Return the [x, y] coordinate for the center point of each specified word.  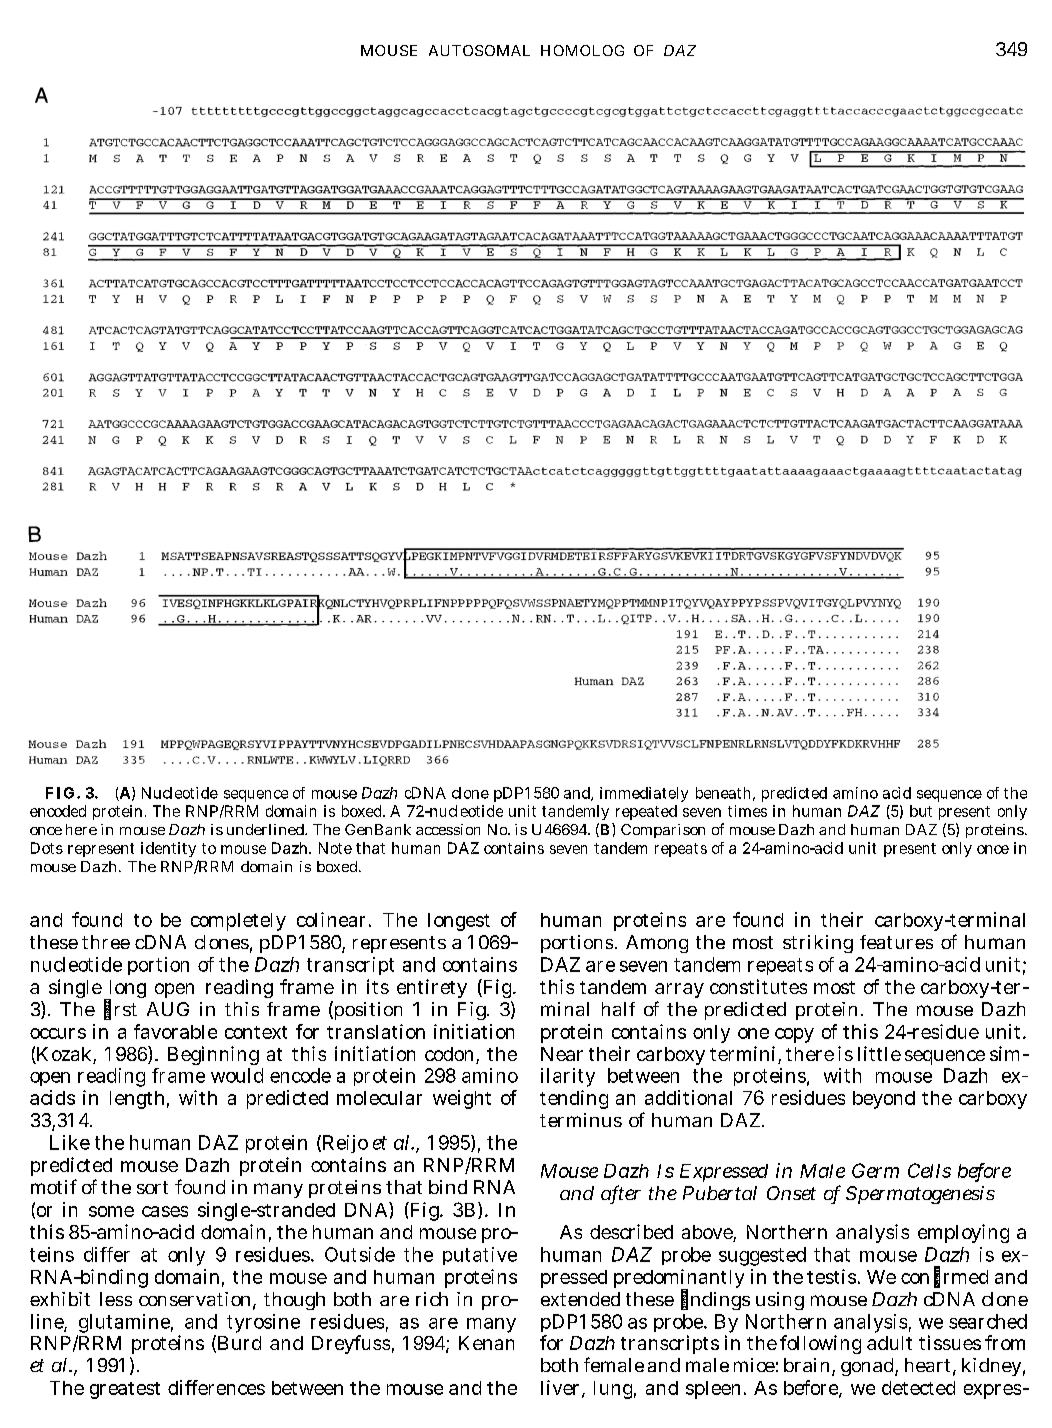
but [921, 811]
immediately [644, 794]
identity [168, 849]
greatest [125, 1390]
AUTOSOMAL [479, 50]
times [747, 811]
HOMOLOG [582, 50]
